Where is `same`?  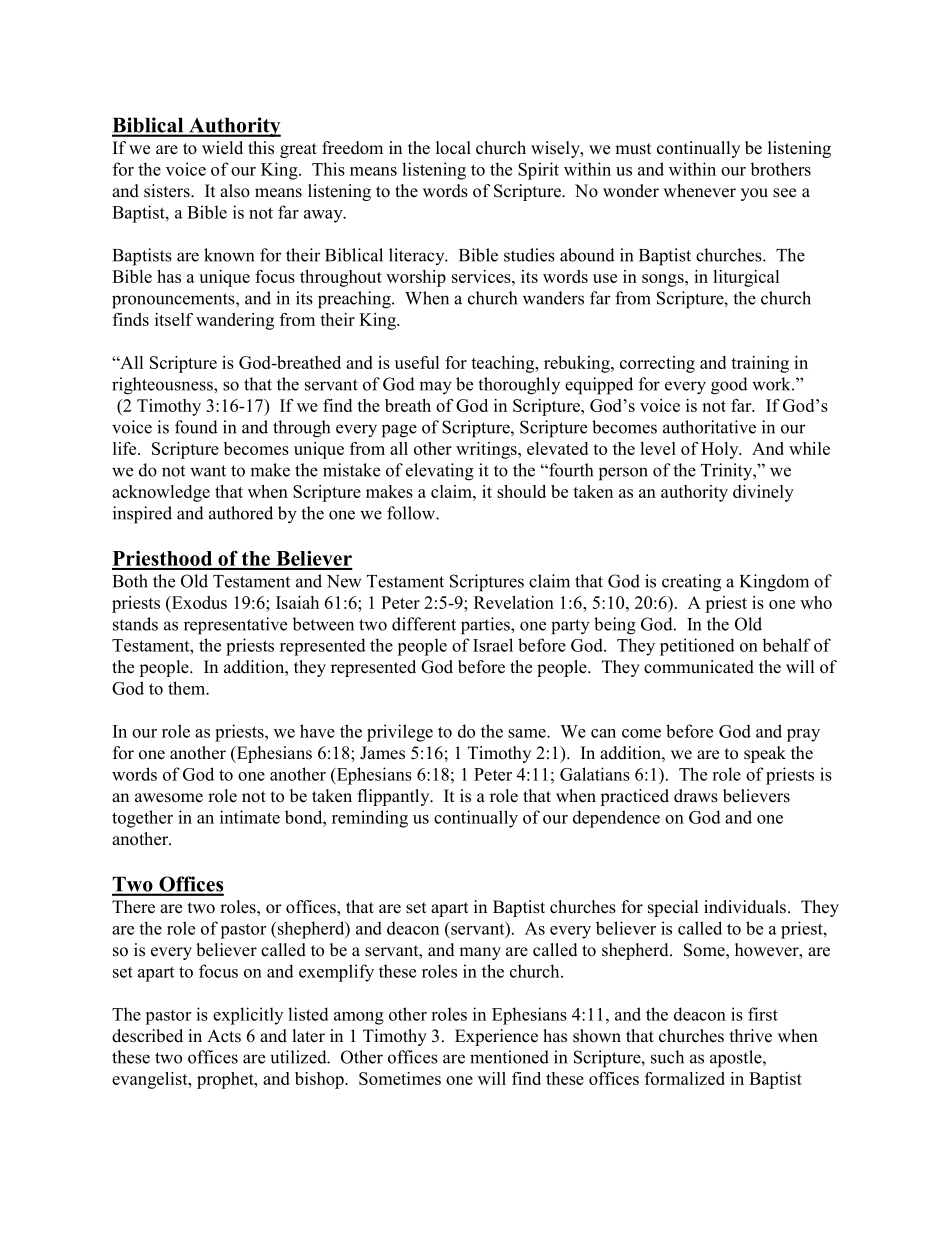 same is located at coordinates (528, 733).
